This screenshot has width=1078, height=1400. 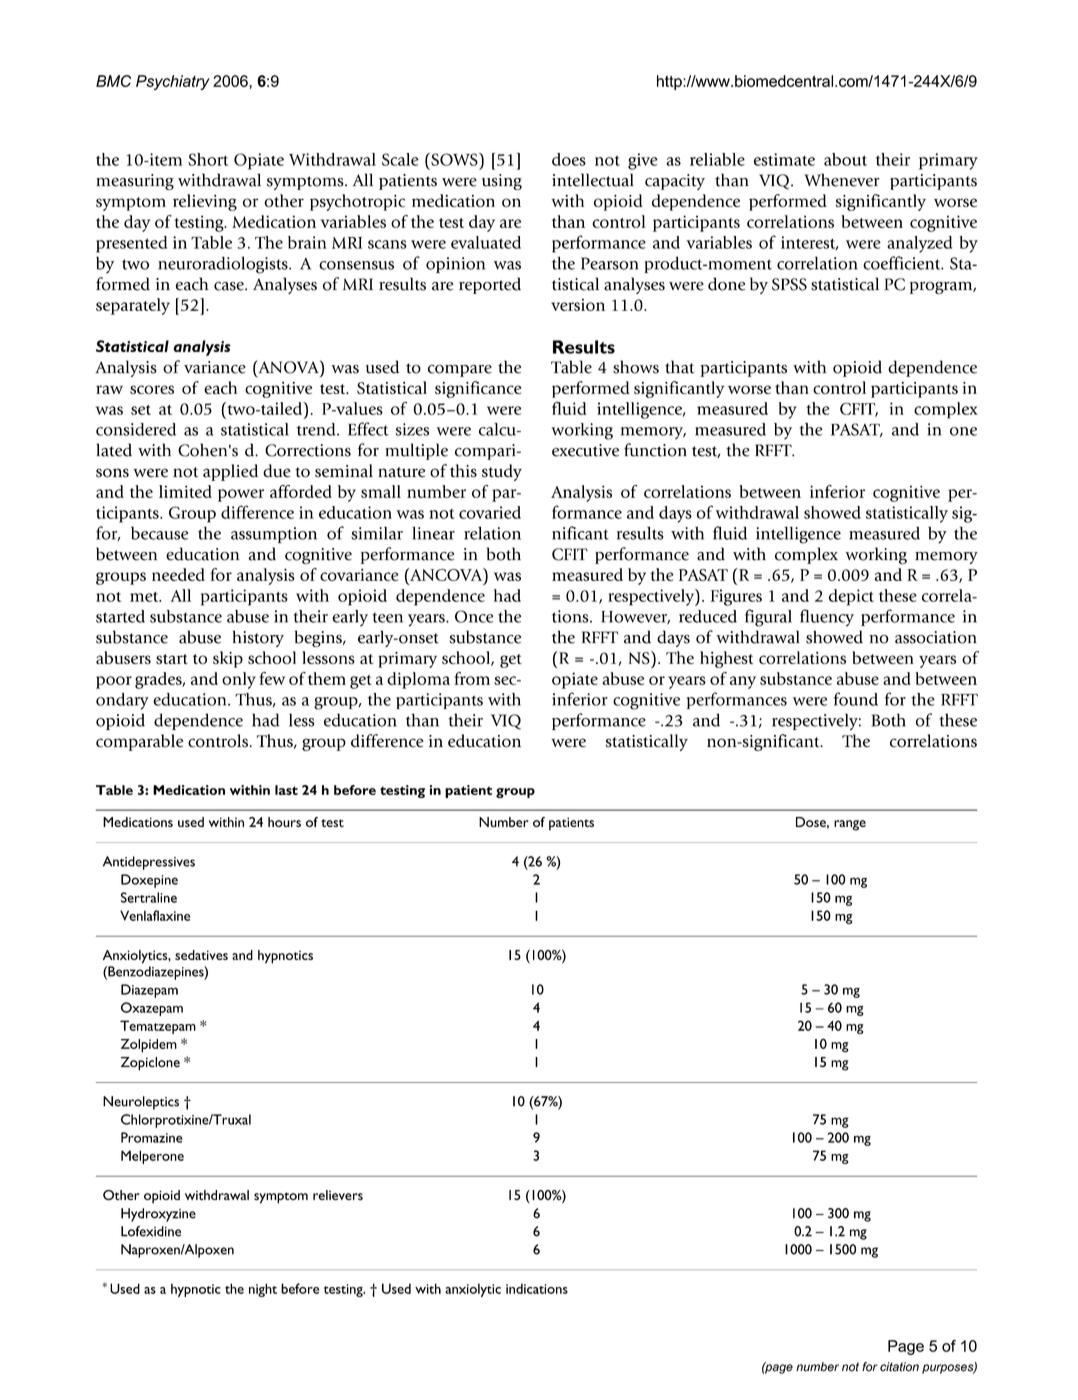 What do you see at coordinates (899, 1367) in the screenshot?
I see `citation` at bounding box center [899, 1367].
